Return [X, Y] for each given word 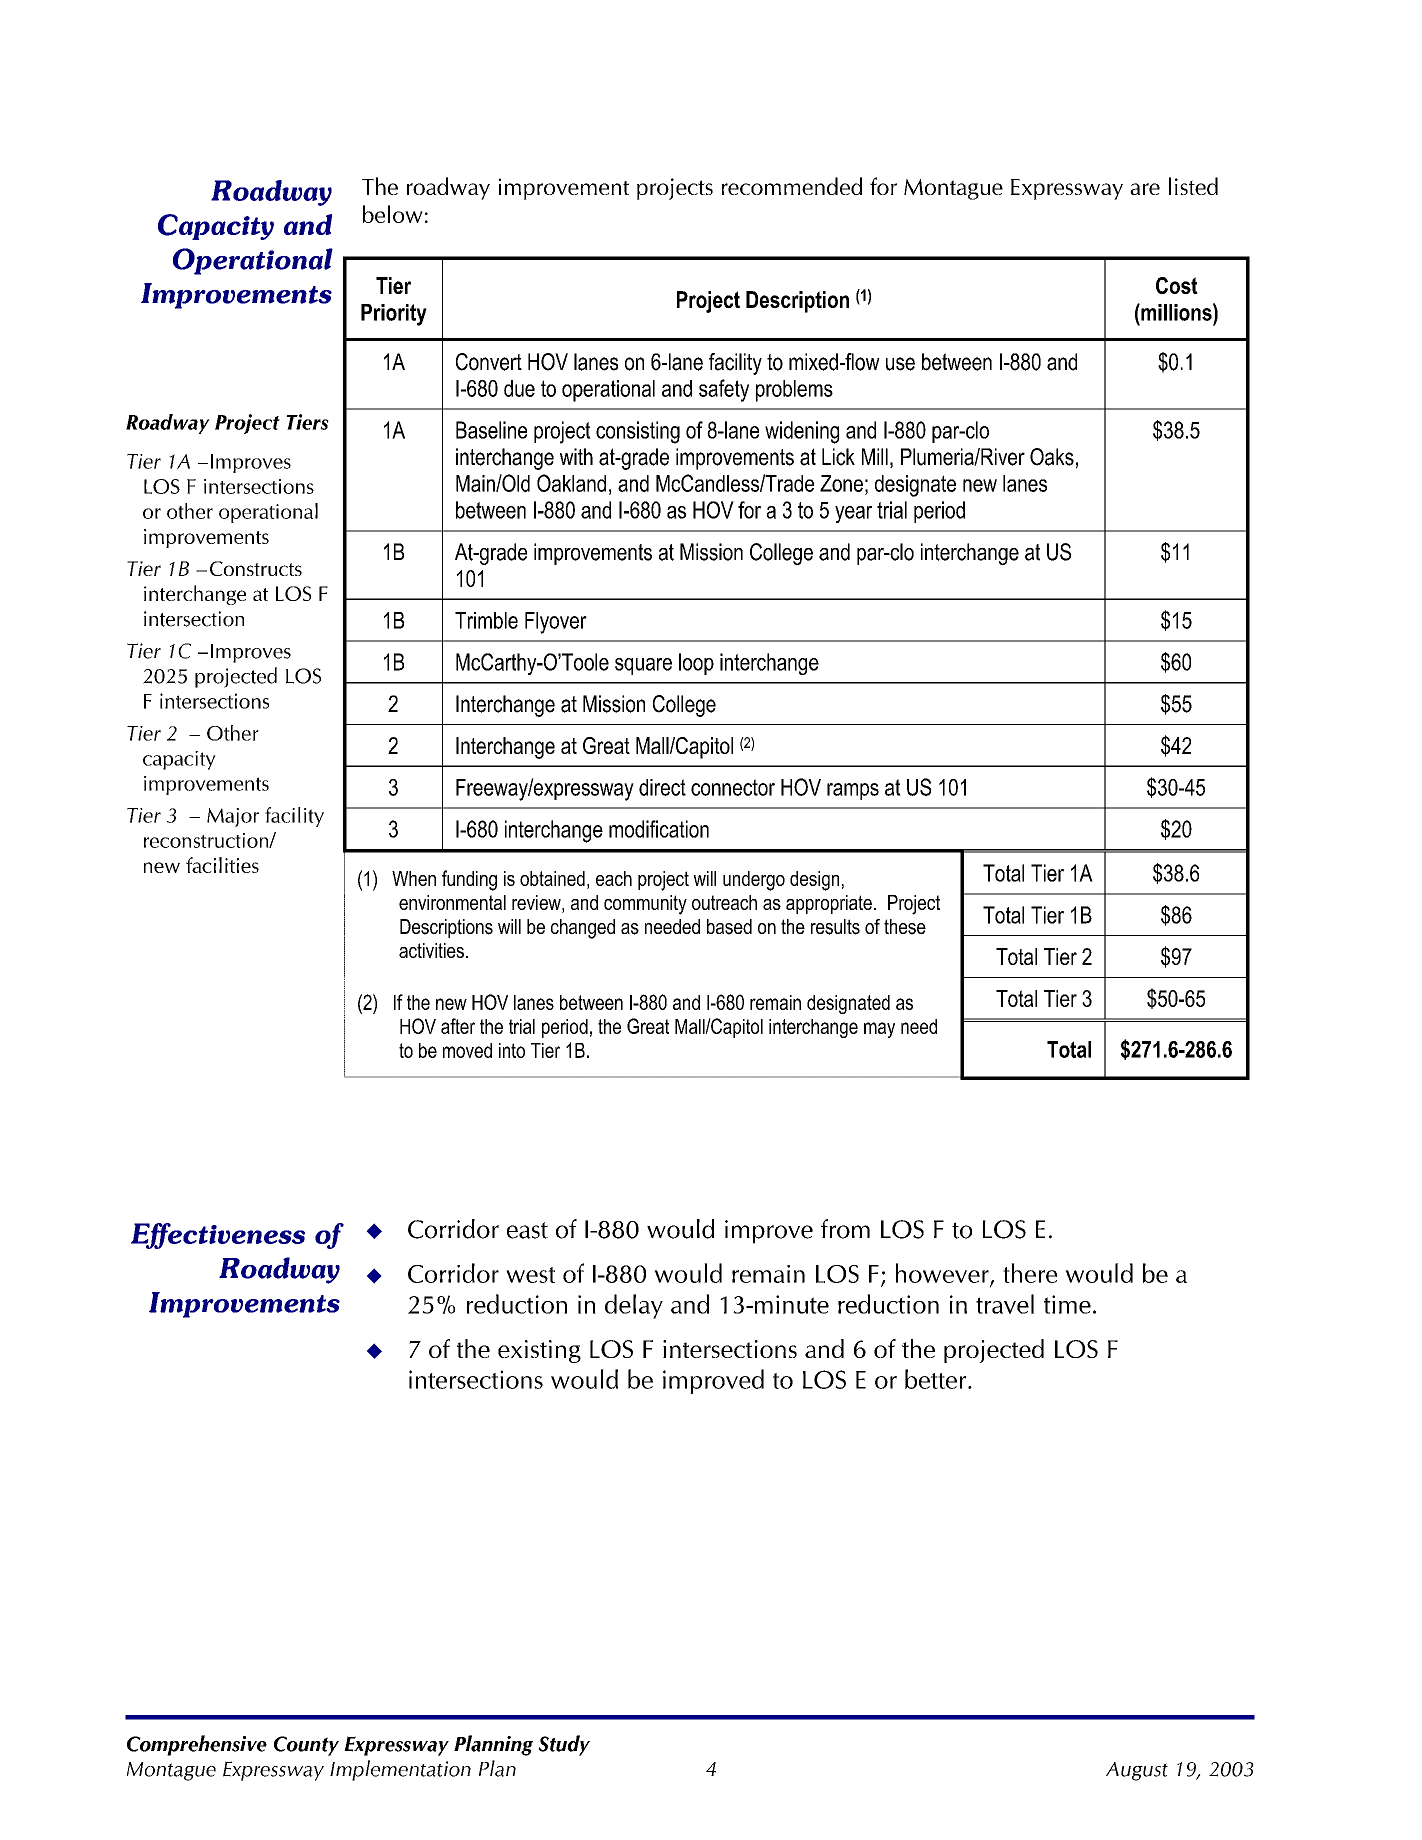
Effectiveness [218, 1236]
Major [233, 817]
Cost [1177, 285]
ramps [853, 791]
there [1030, 1273]
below [393, 214]
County [306, 1746]
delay [634, 1306]
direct [662, 787]
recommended [792, 186]
